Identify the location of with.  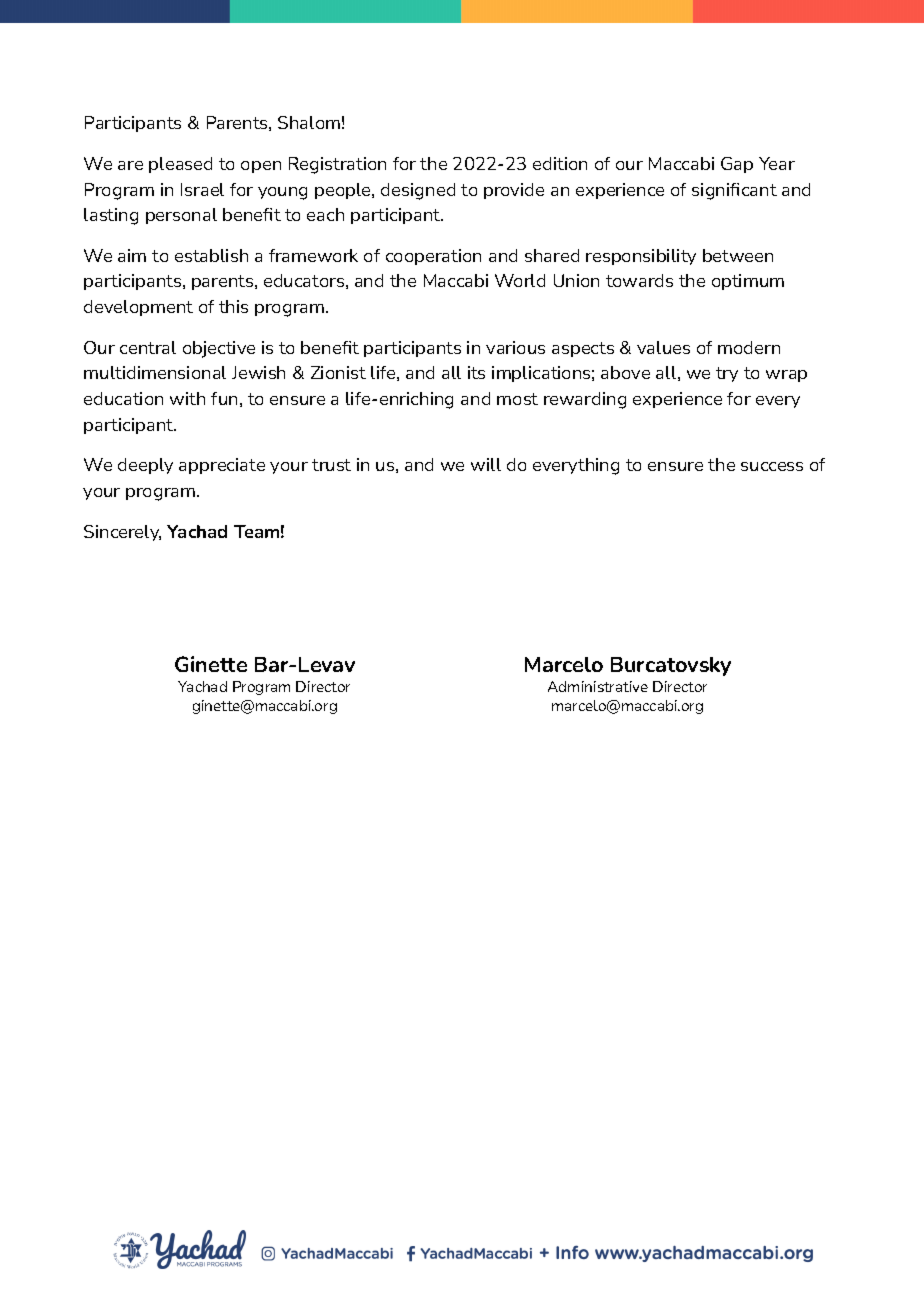
(187, 398).
